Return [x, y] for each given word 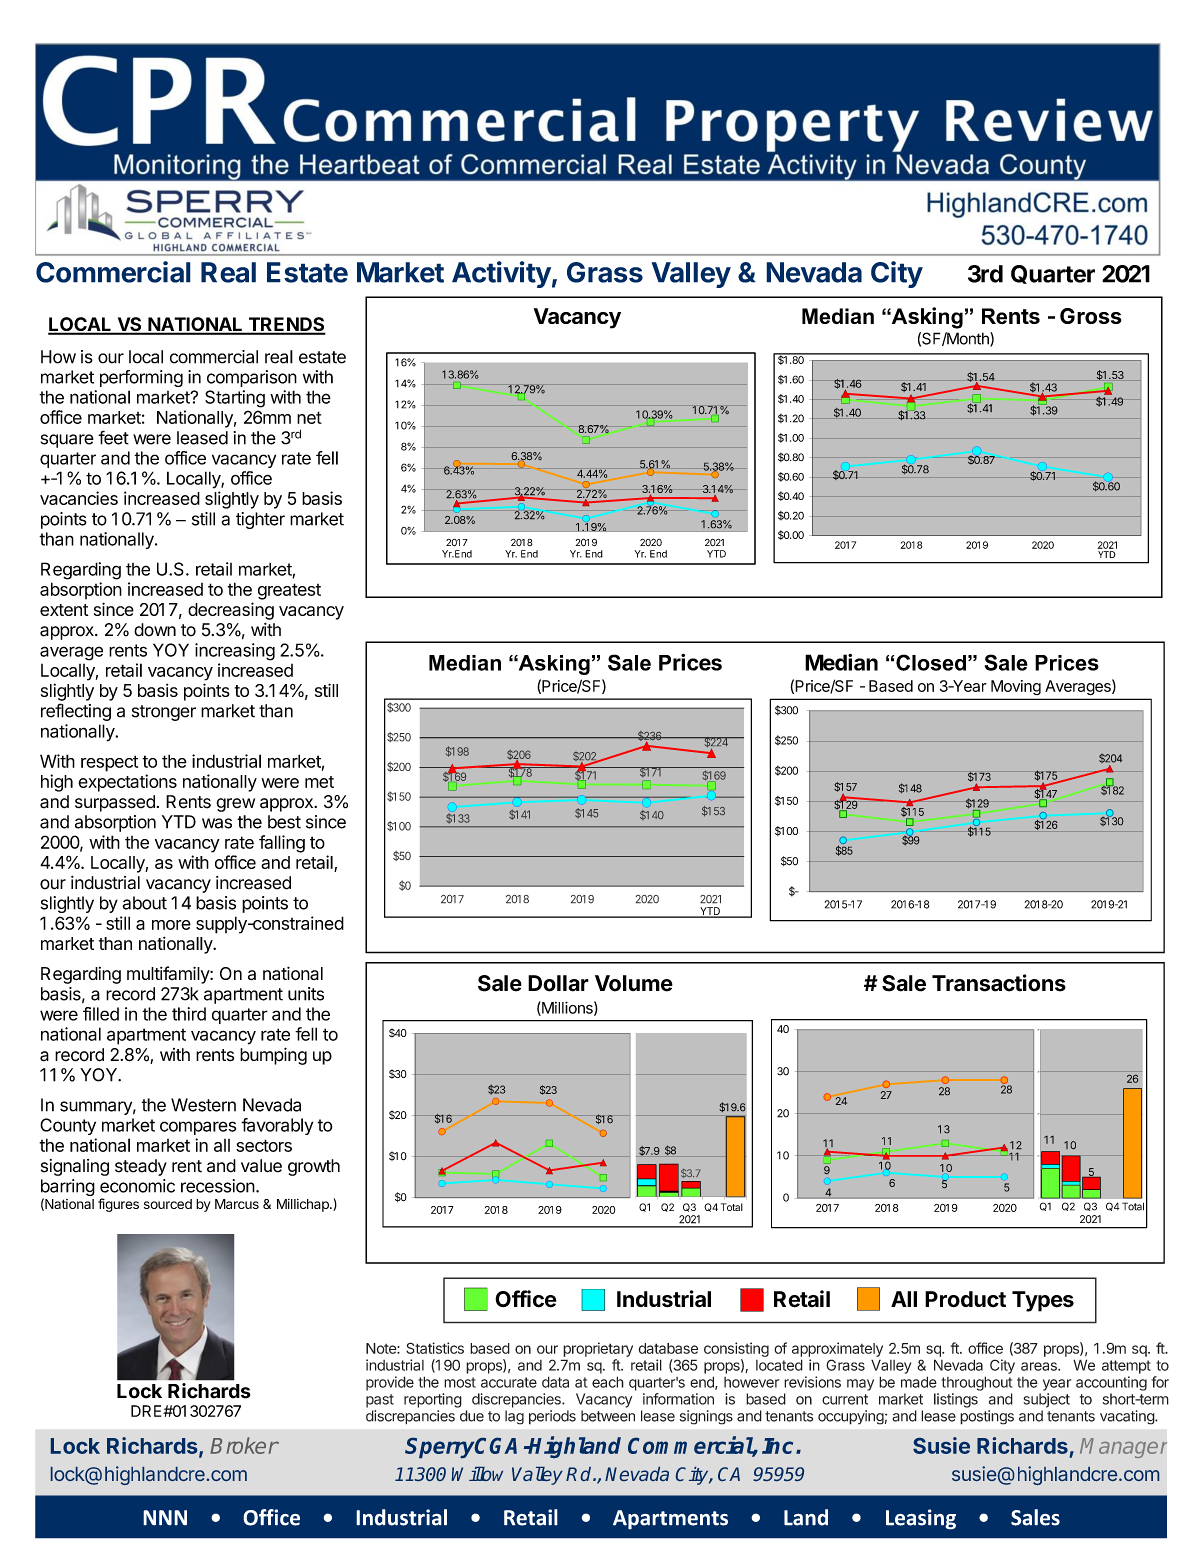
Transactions [999, 983]
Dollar [558, 983]
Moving [1016, 687]
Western [203, 1105]
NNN [165, 1518]
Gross [1091, 316]
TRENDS [286, 325]
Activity [501, 274]
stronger [164, 713]
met [319, 782]
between [608, 1416]
